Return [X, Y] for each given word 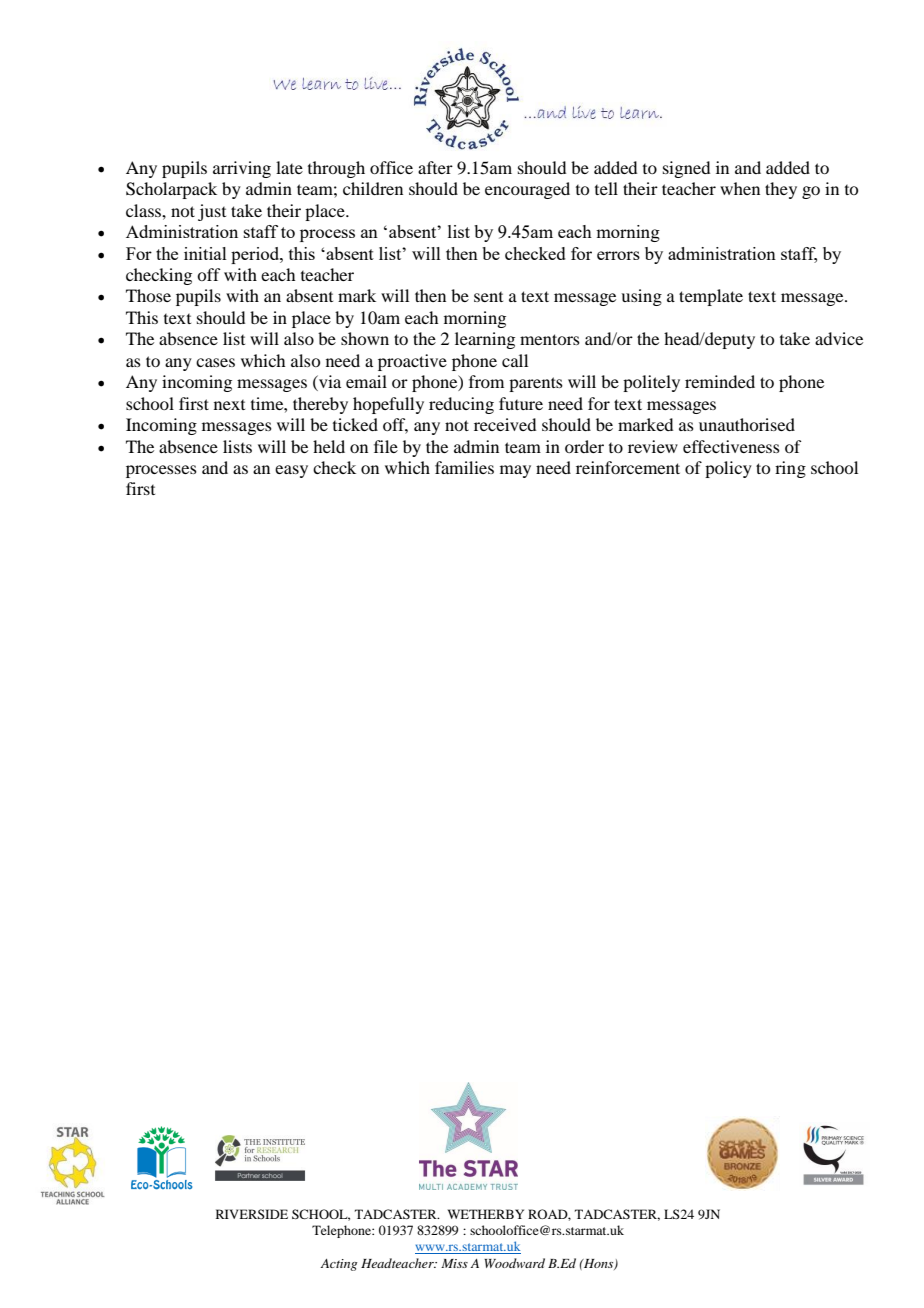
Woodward [514, 1263]
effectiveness [731, 446]
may [515, 471]
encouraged [527, 190]
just [212, 212]
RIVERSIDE [252, 1214]
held [329, 446]
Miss [454, 1263]
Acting [338, 1265]
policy [728, 469]
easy [291, 471]
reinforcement [628, 467]
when [740, 188]
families [464, 467]
